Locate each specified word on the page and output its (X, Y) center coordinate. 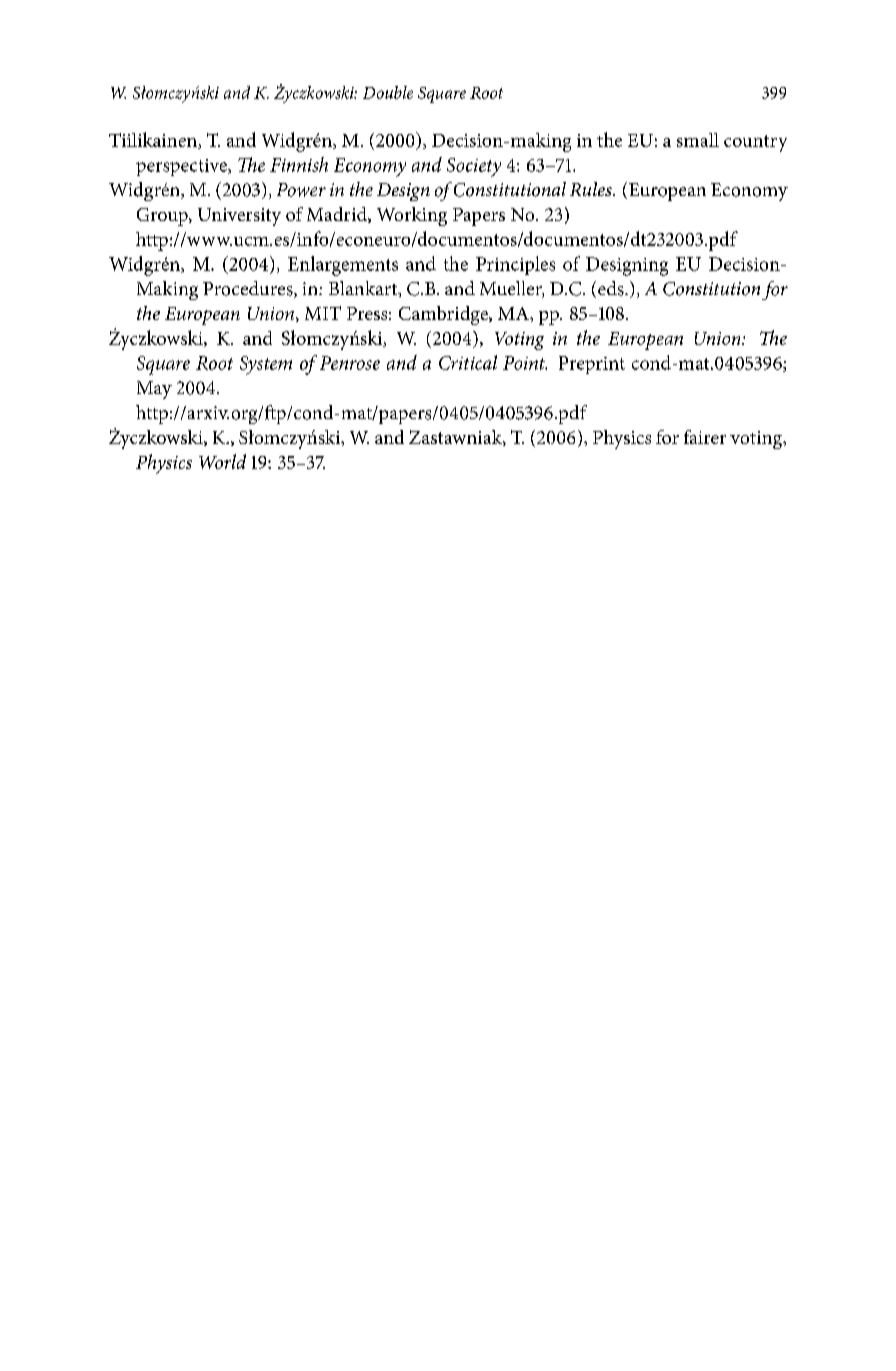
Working (412, 216)
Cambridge (444, 315)
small (698, 140)
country (755, 143)
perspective (182, 167)
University (239, 217)
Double (388, 92)
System (266, 365)
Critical (468, 362)
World (222, 461)
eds (612, 288)
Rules (592, 189)
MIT (323, 313)
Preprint (592, 365)
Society (474, 167)
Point (525, 363)
